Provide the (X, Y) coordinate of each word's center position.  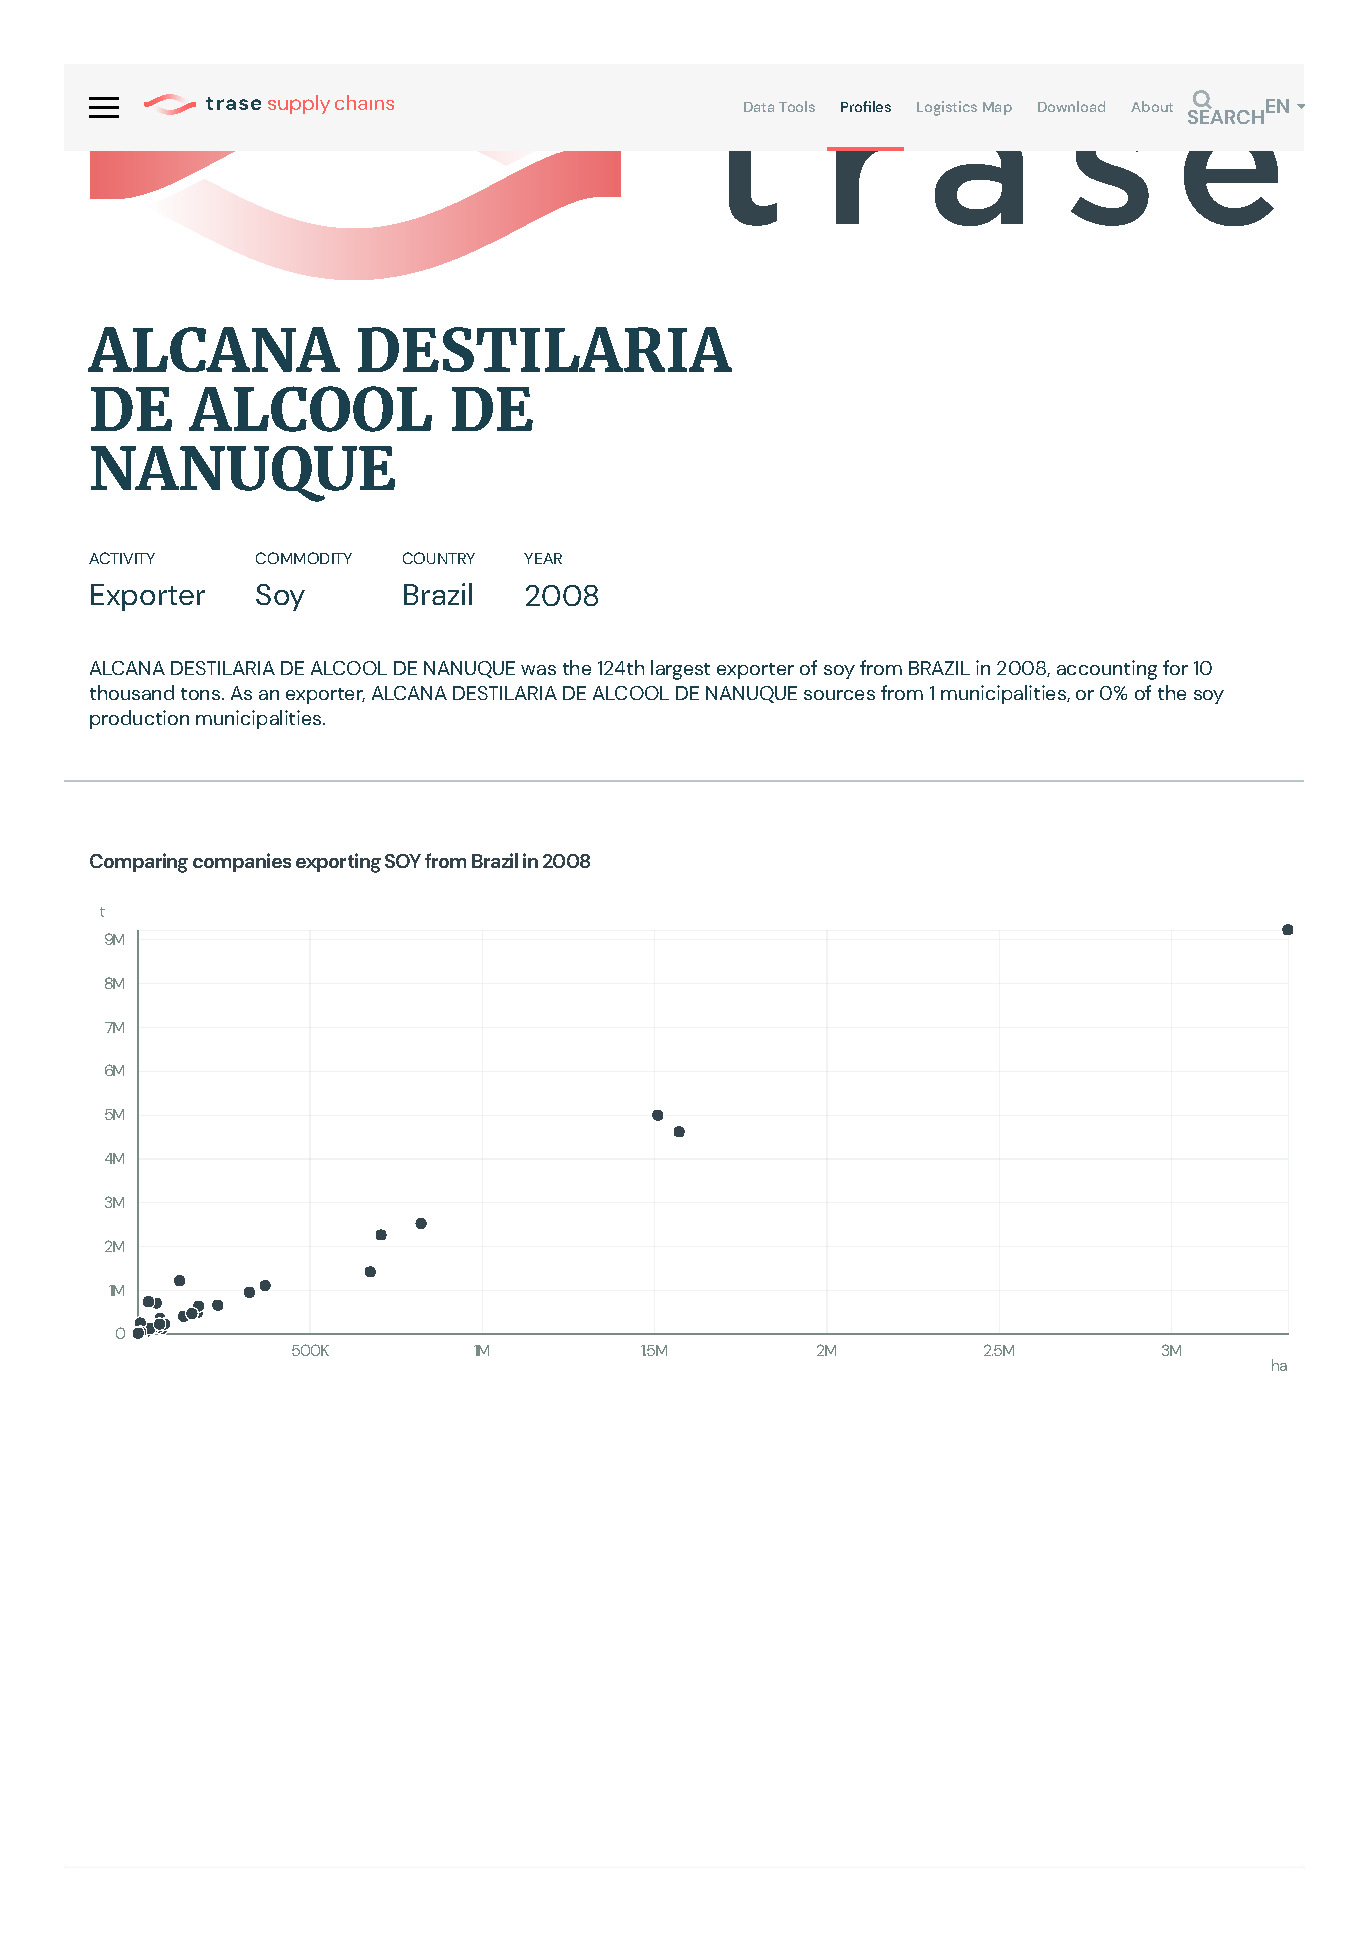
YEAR (543, 558)
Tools (797, 106)
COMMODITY (304, 558)
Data (759, 107)
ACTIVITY (122, 558)
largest (680, 670)
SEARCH (1226, 115)
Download (1071, 106)
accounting (1107, 670)
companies (242, 862)
